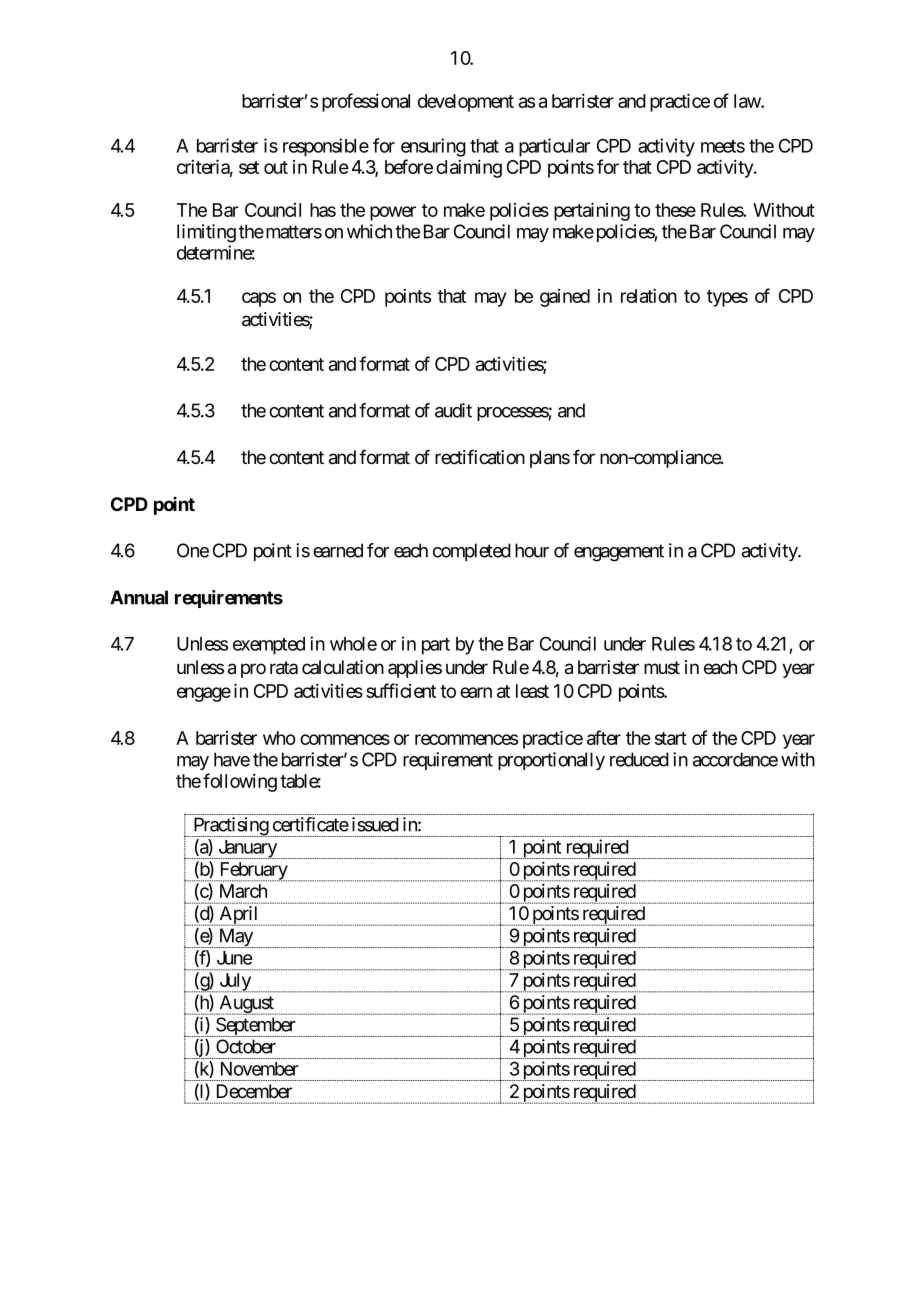 The image size is (924, 1308). Describe the element at coordinates (375, 824) in the screenshot. I see `issued` at that location.
